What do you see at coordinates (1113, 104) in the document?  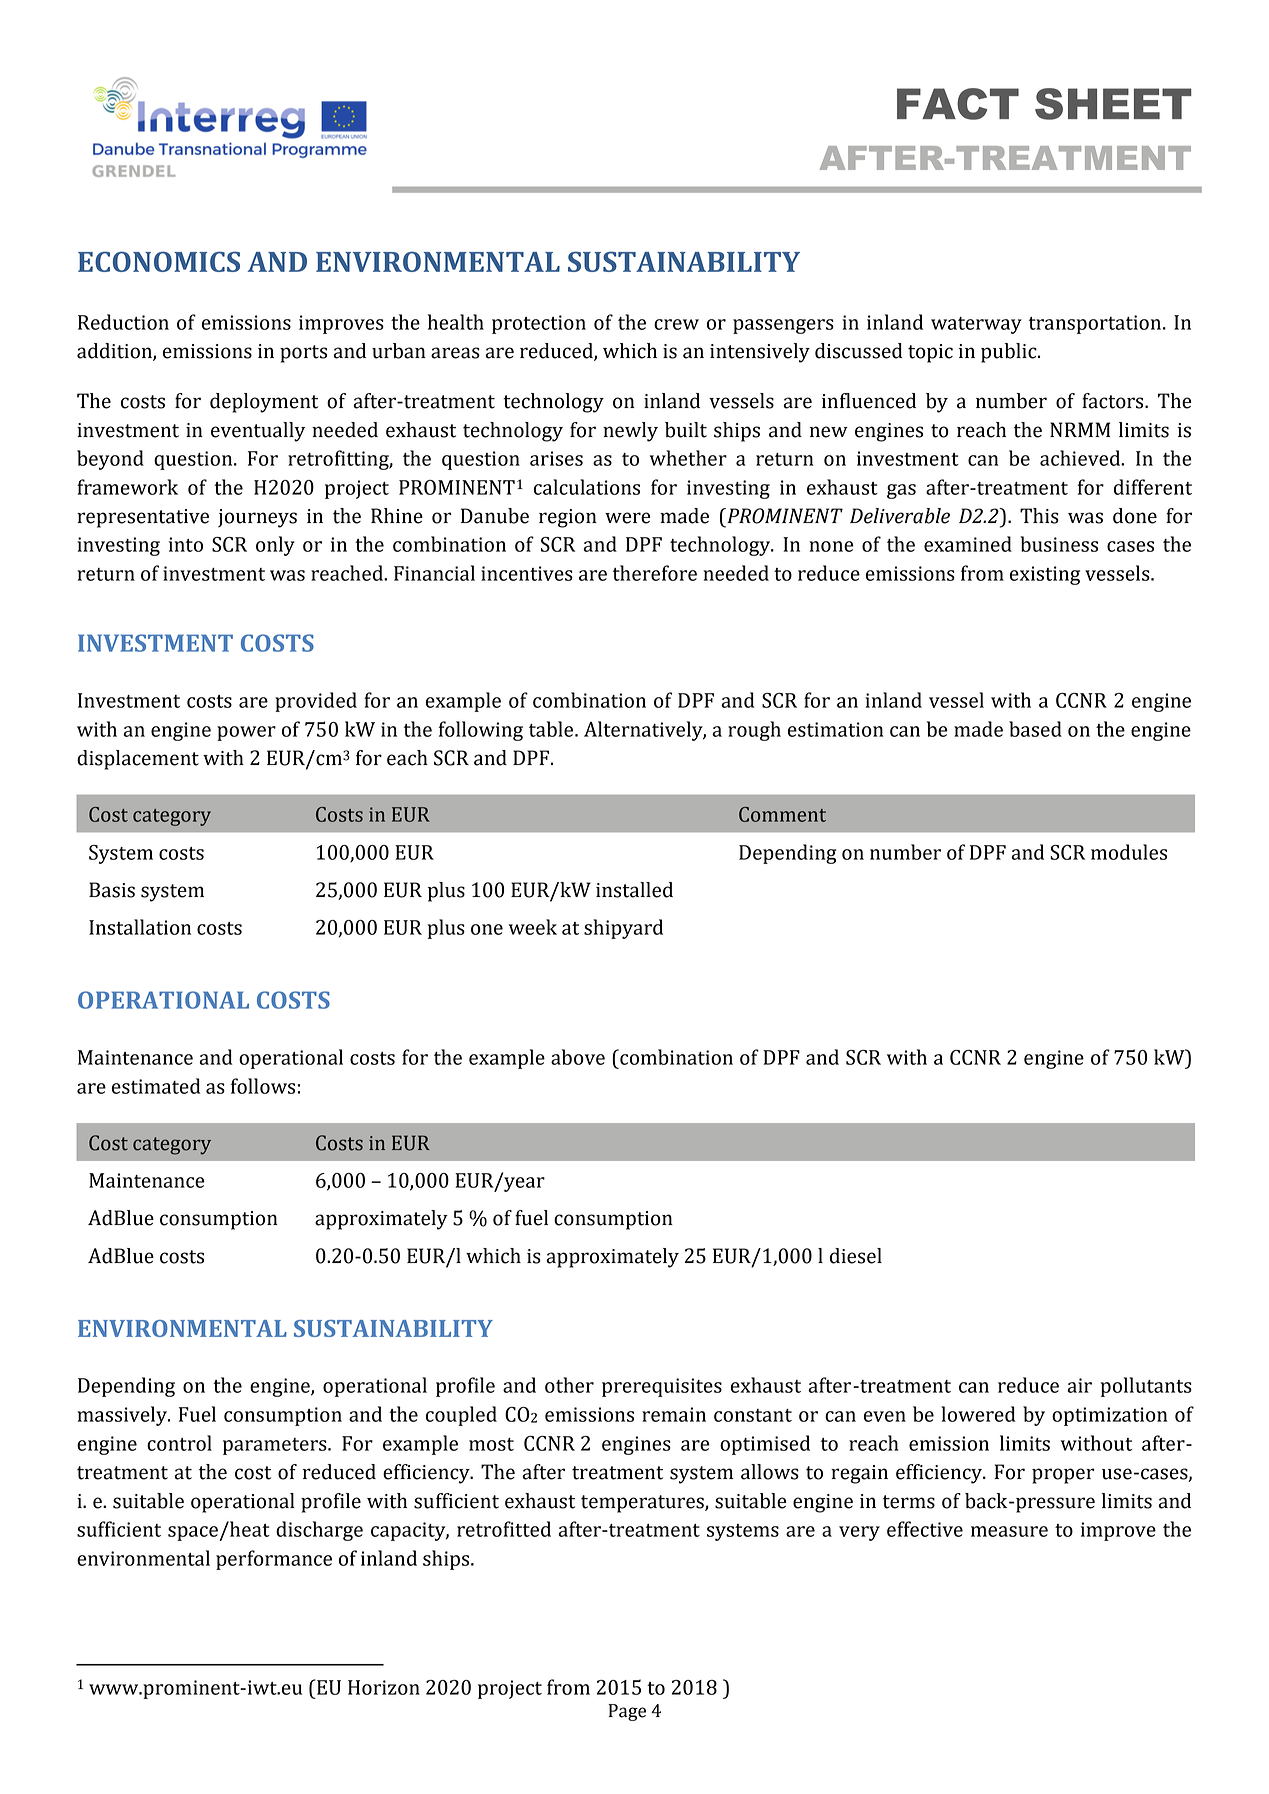 I see `SHEET` at bounding box center [1113, 104].
